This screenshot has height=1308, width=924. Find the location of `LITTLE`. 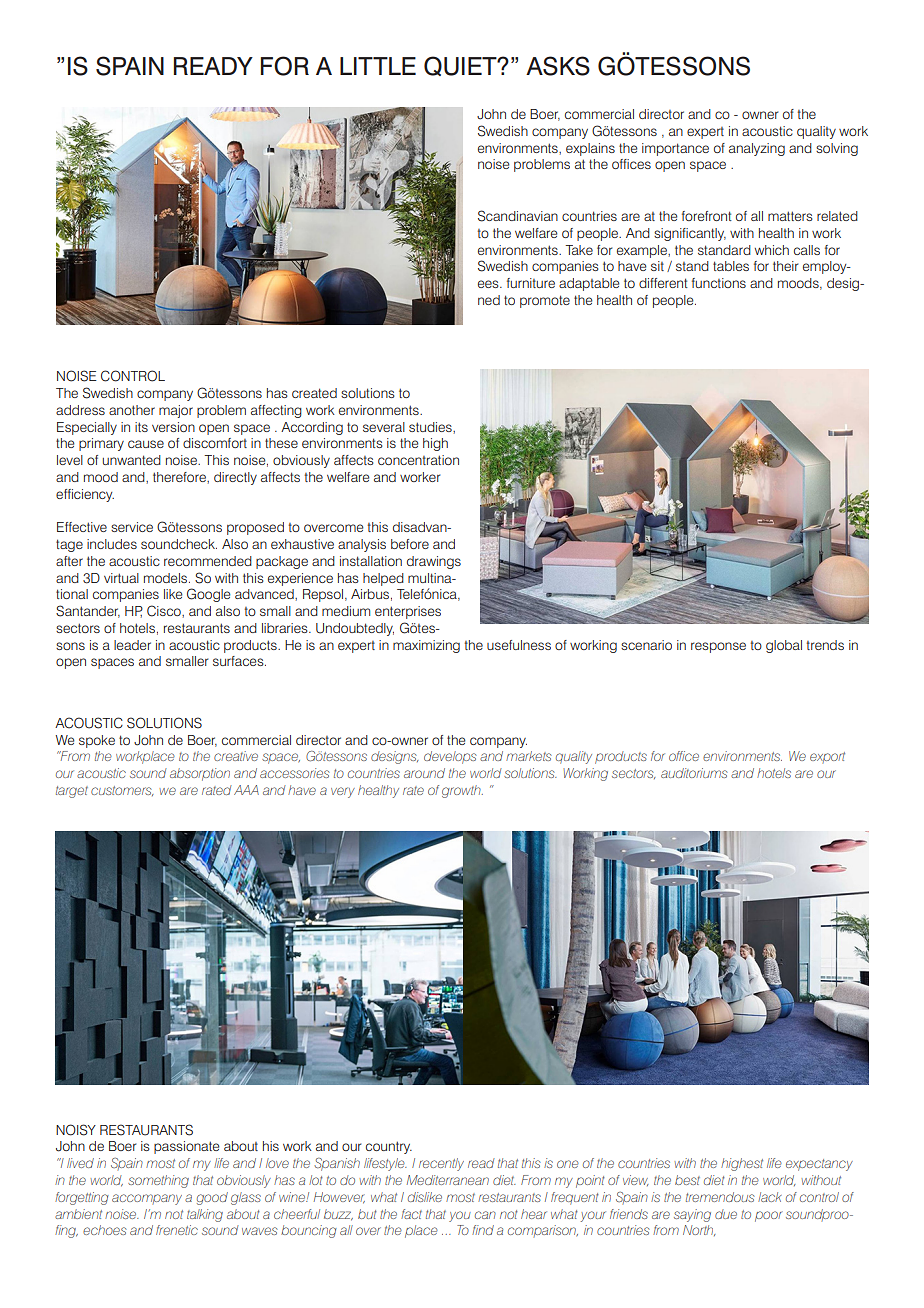

LITTLE is located at coordinates (378, 66).
